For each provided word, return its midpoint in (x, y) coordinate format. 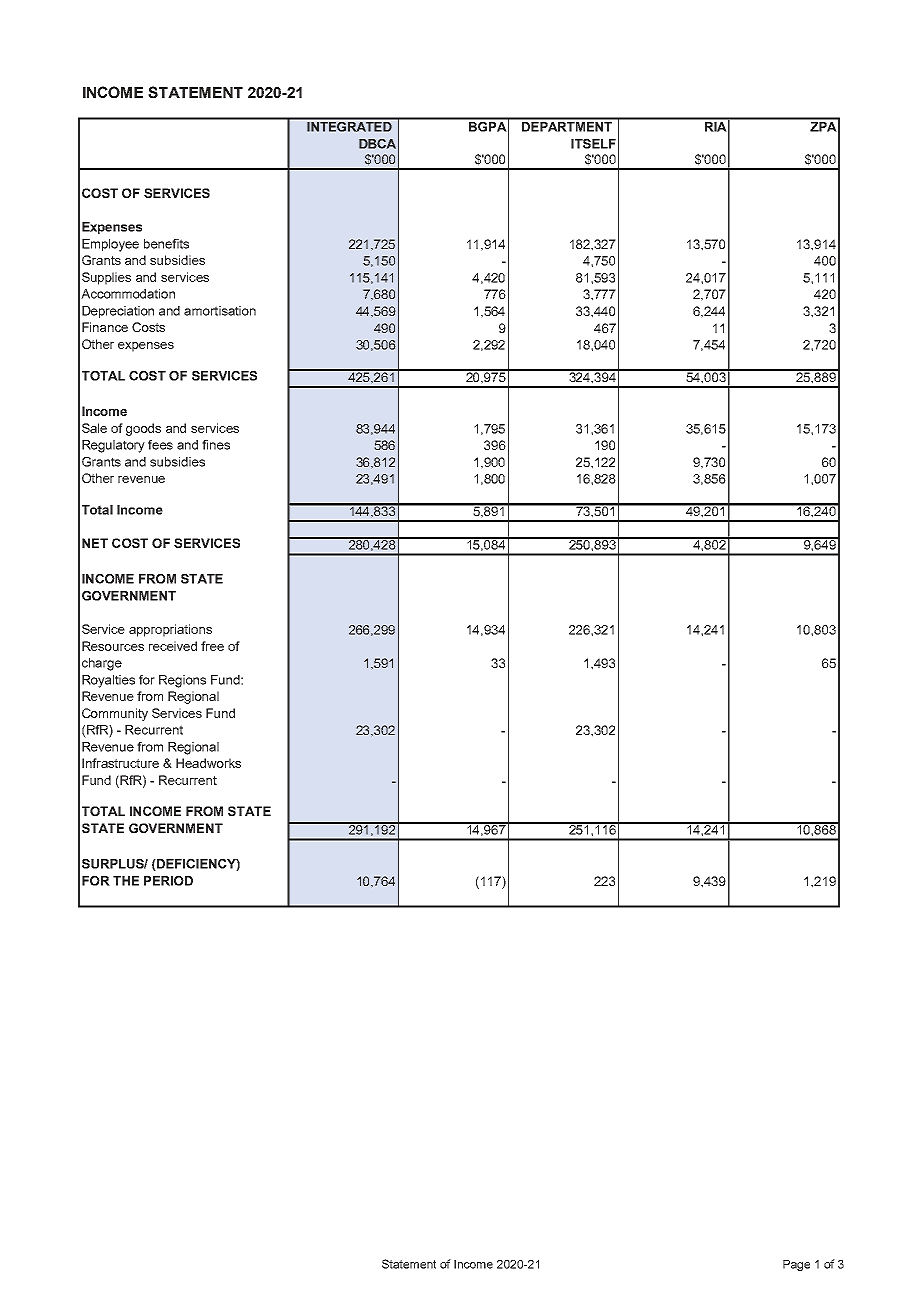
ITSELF (593, 144)
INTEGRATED (349, 125)
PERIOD (168, 881)
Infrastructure (120, 763)
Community (115, 714)
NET (95, 543)
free (212, 646)
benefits (166, 244)
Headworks (208, 763)
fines (216, 445)
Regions (182, 681)
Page (796, 1265)
